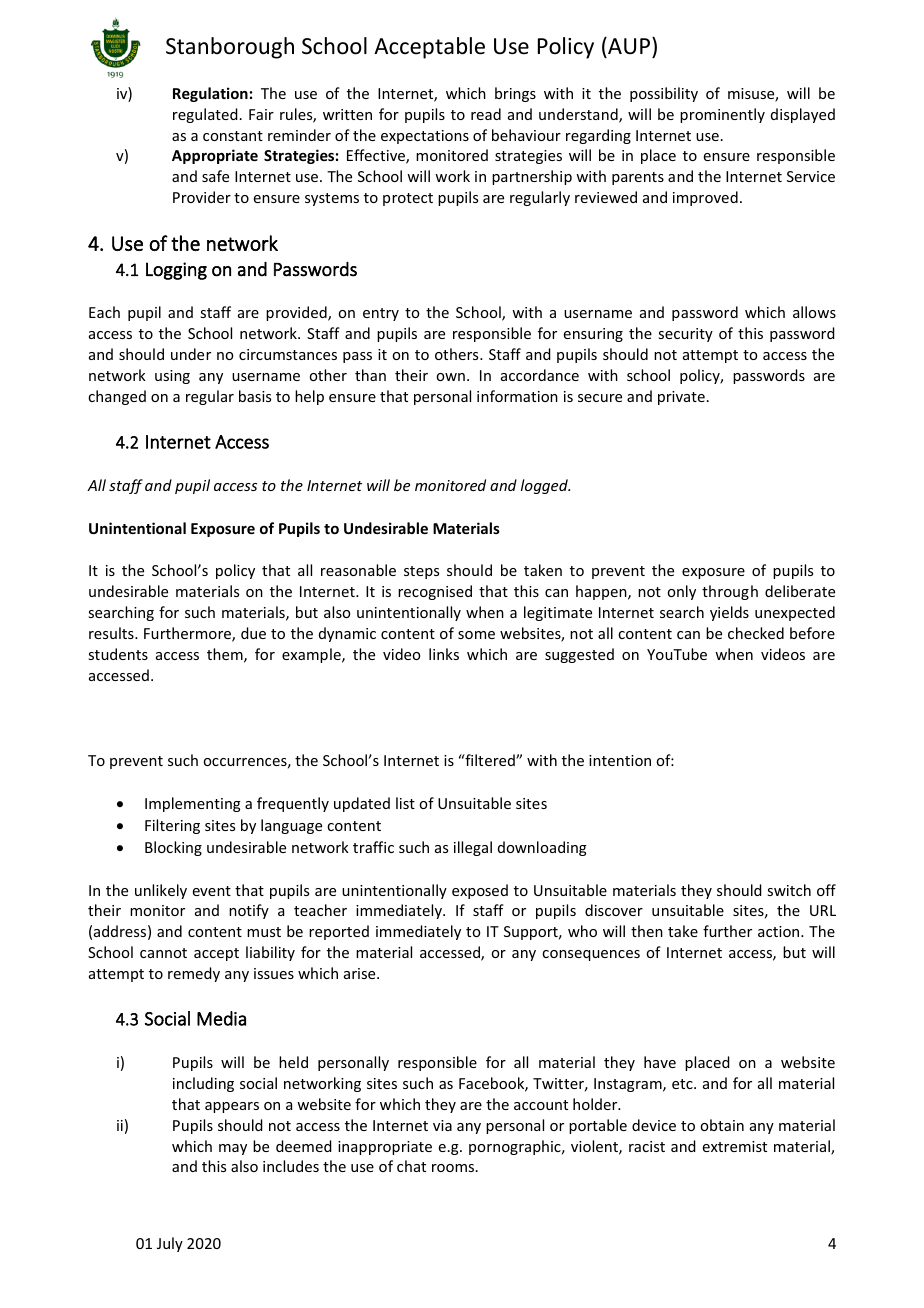  What do you see at coordinates (476, 635) in the image?
I see `some` at bounding box center [476, 635].
